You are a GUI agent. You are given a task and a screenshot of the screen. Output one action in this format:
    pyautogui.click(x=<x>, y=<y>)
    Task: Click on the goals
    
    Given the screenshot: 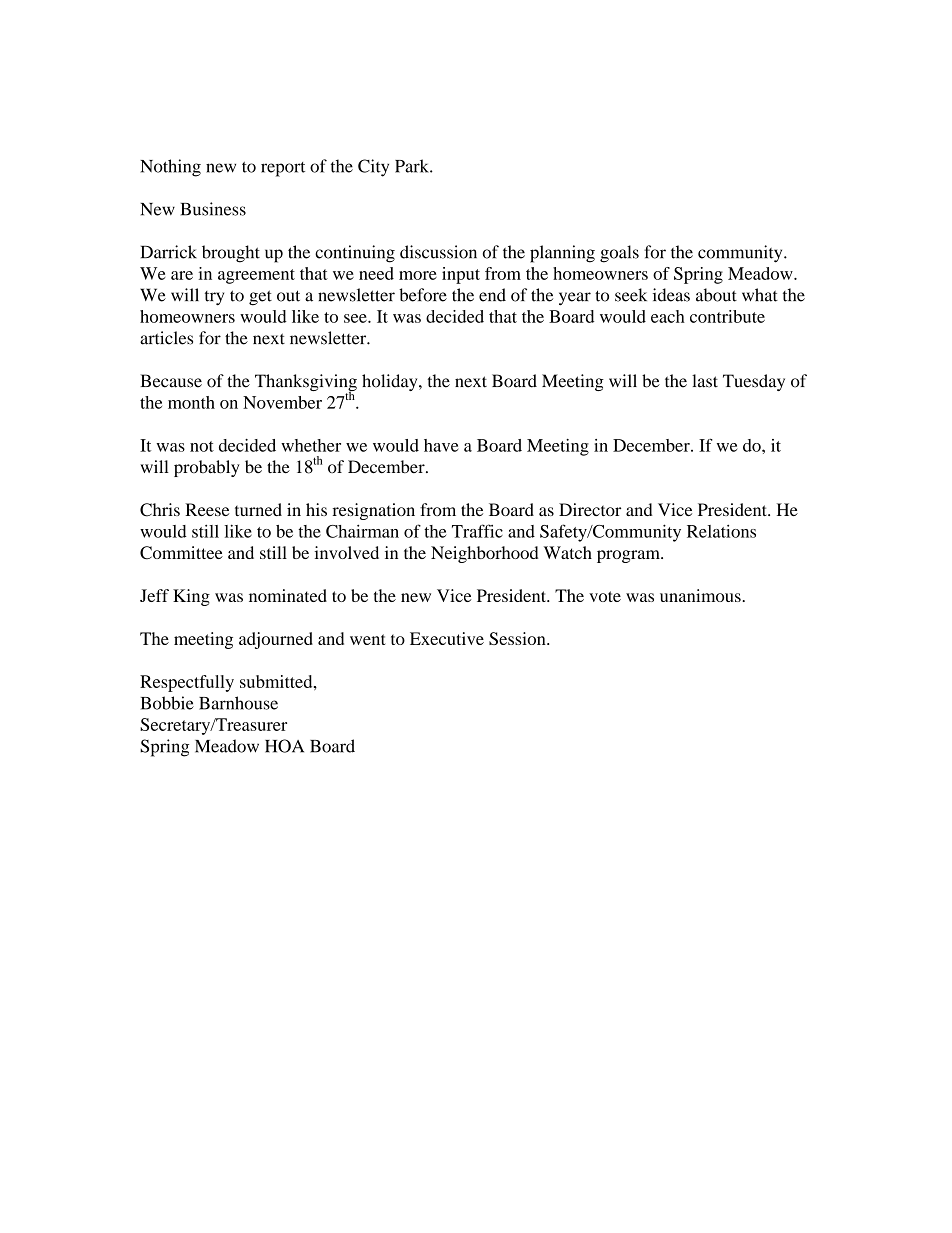 What is the action you would take?
    pyautogui.click(x=619, y=254)
